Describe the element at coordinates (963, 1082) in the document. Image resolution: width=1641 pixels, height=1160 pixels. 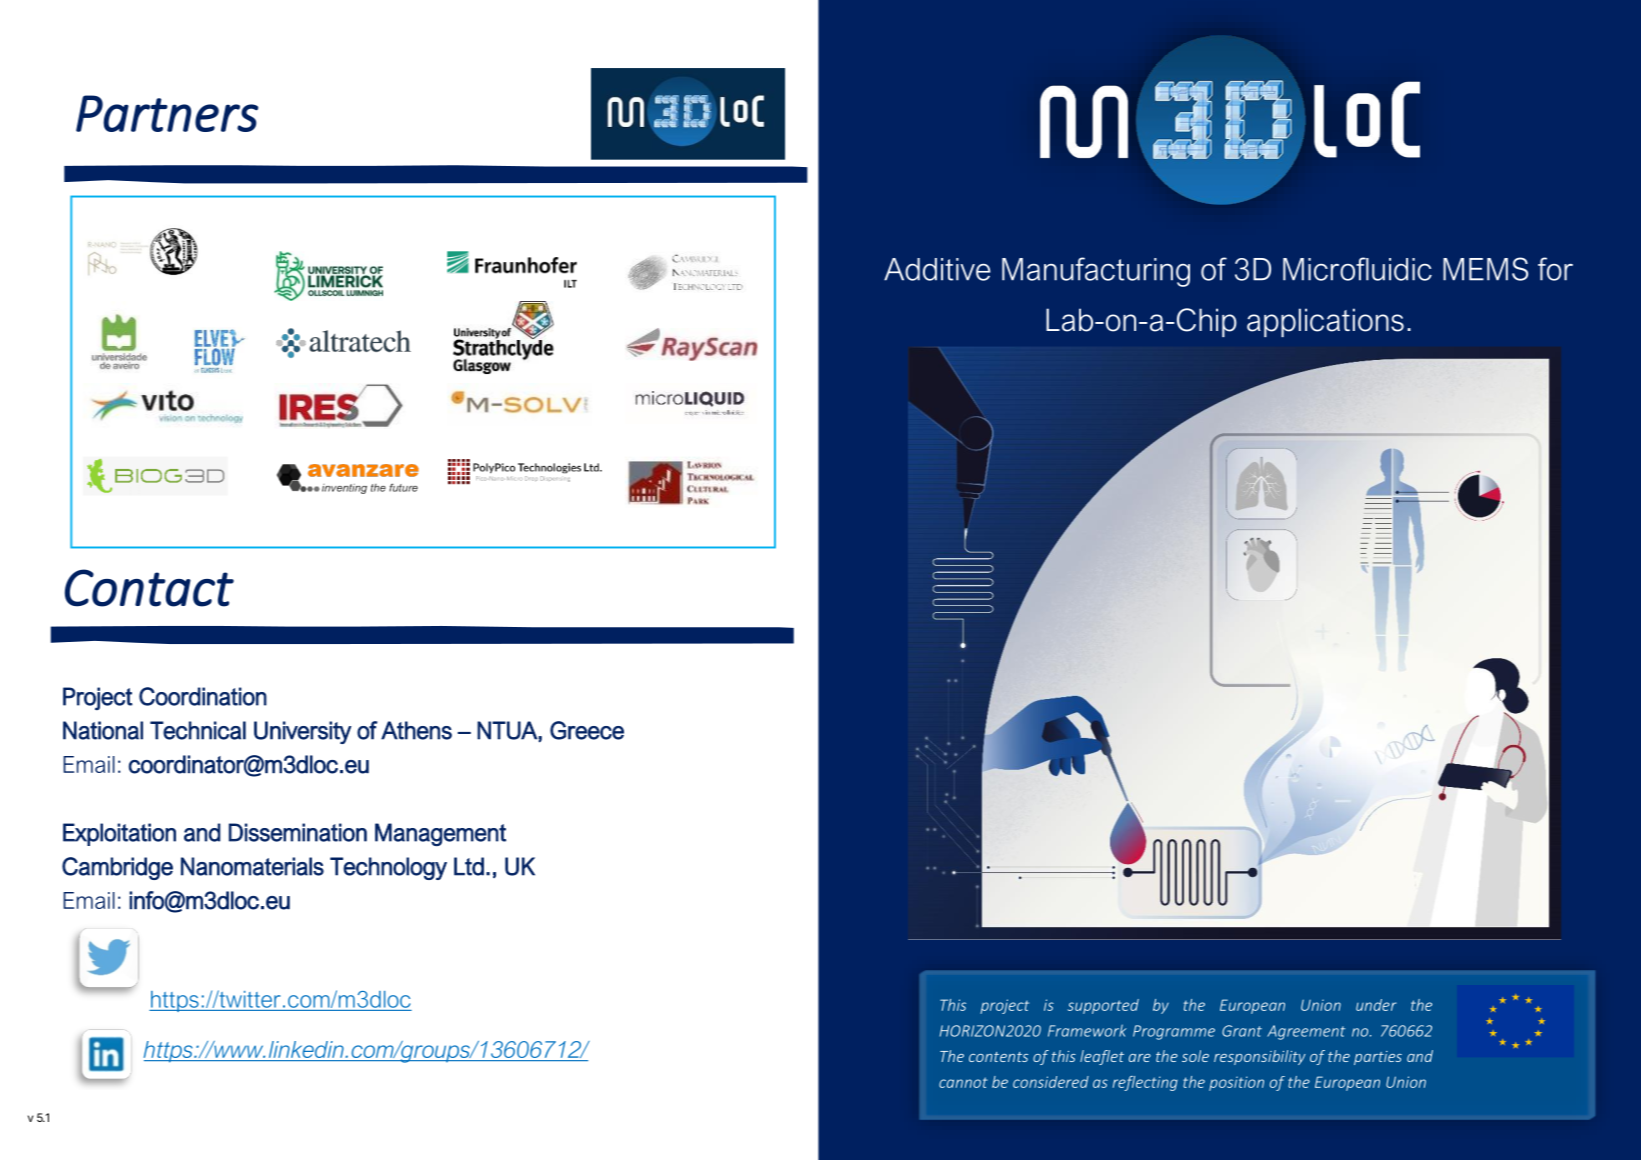
I see `cannot` at that location.
